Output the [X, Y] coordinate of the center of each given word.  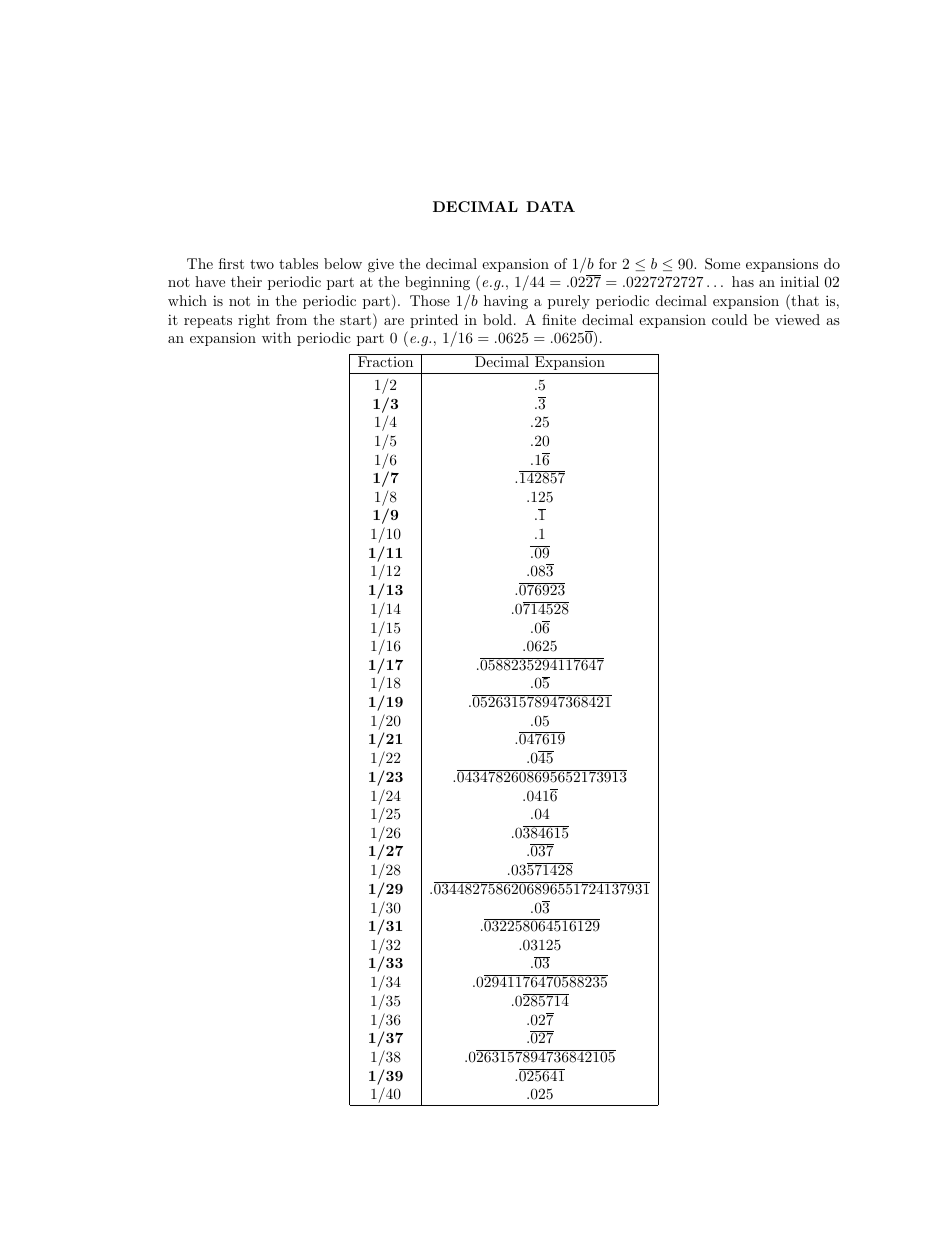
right [254, 321]
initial [799, 281]
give [381, 265]
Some [722, 264]
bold [497, 319]
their [246, 281]
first [231, 263]
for [608, 263]
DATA [550, 206]
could [730, 319]
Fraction [386, 360]
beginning [437, 283]
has [743, 281]
